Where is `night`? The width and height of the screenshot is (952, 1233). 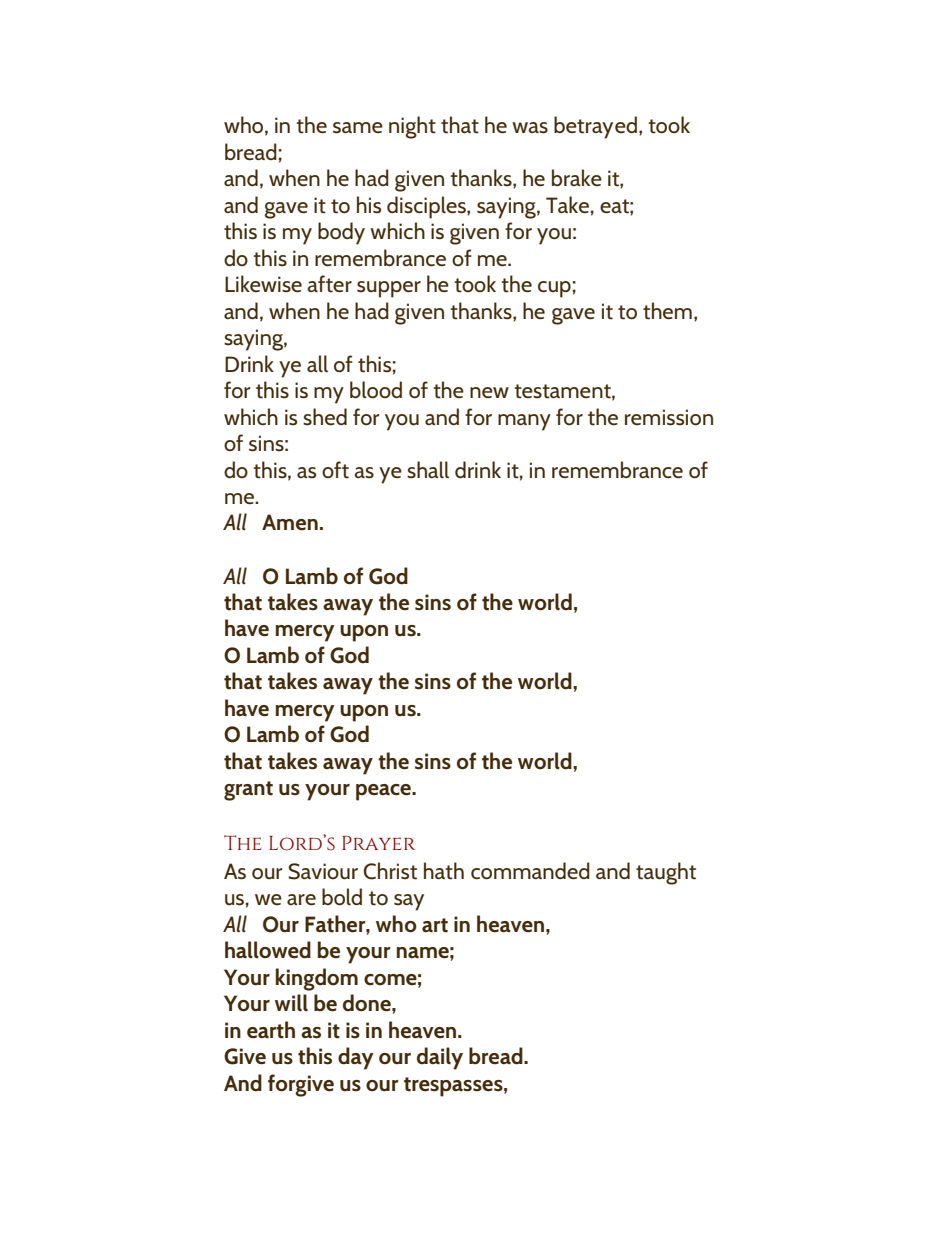
night is located at coordinates (412, 127).
